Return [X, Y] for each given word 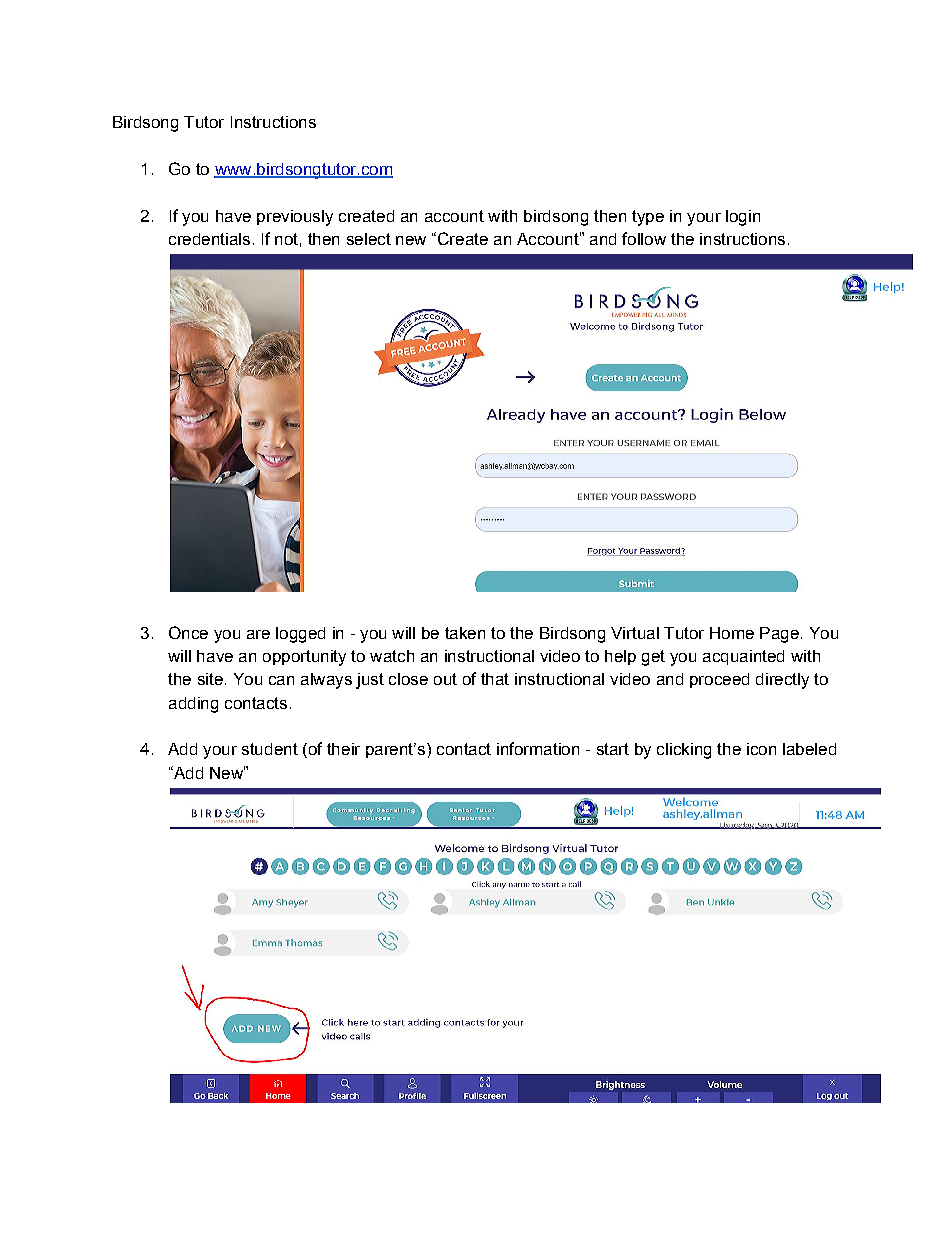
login [743, 218]
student [270, 749]
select [369, 239]
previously [295, 218]
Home [732, 633]
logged [300, 635]
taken [465, 633]
